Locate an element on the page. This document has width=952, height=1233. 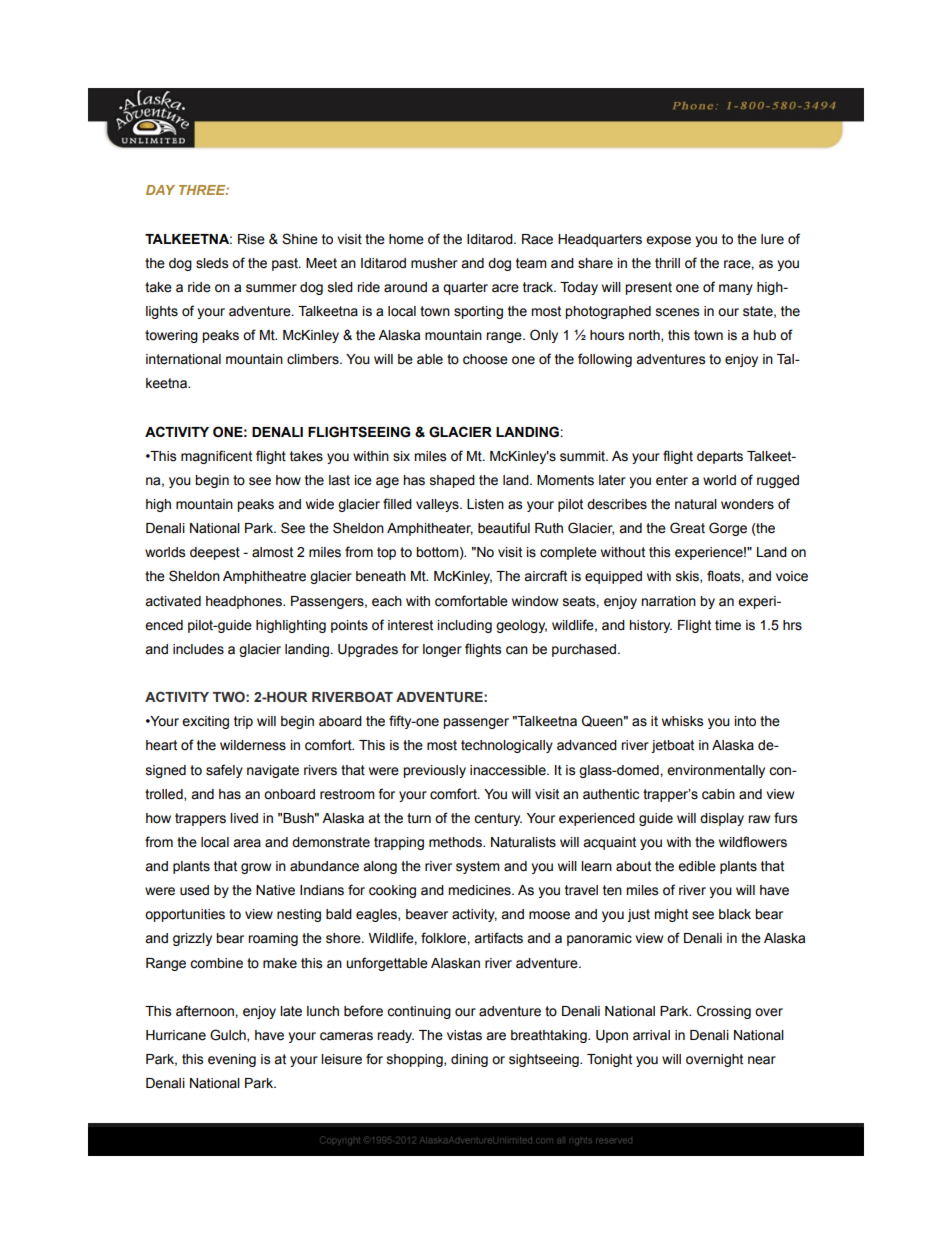
shaped is located at coordinates (452, 481).
